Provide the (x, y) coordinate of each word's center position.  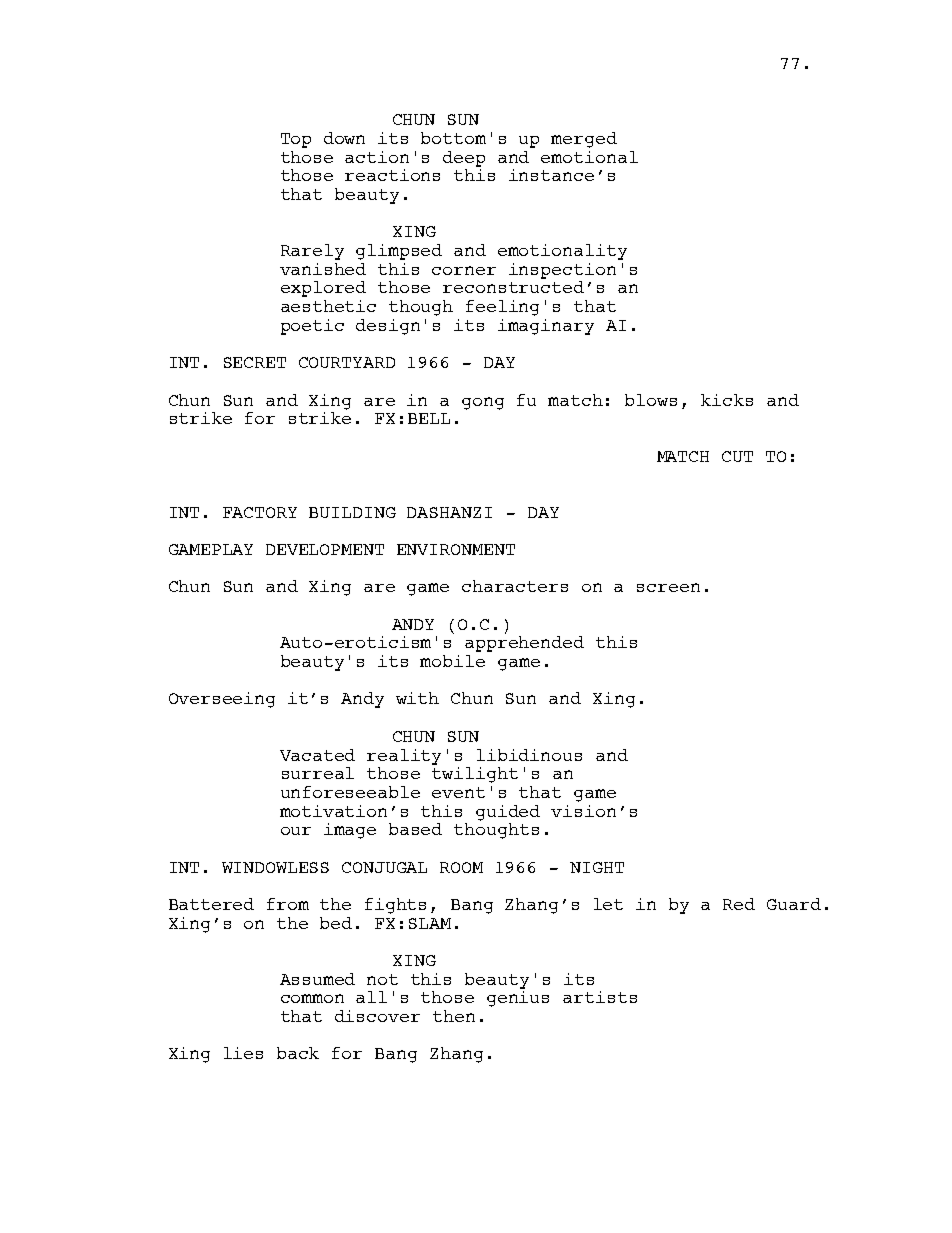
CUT (737, 456)
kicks (727, 400)
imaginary (546, 327)
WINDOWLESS (275, 867)
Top (296, 140)
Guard (794, 904)
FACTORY (260, 512)
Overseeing (222, 700)
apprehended (524, 644)
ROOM (461, 867)
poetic (312, 327)
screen (668, 587)
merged (584, 140)
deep (464, 159)
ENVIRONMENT (456, 549)
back (298, 1053)
